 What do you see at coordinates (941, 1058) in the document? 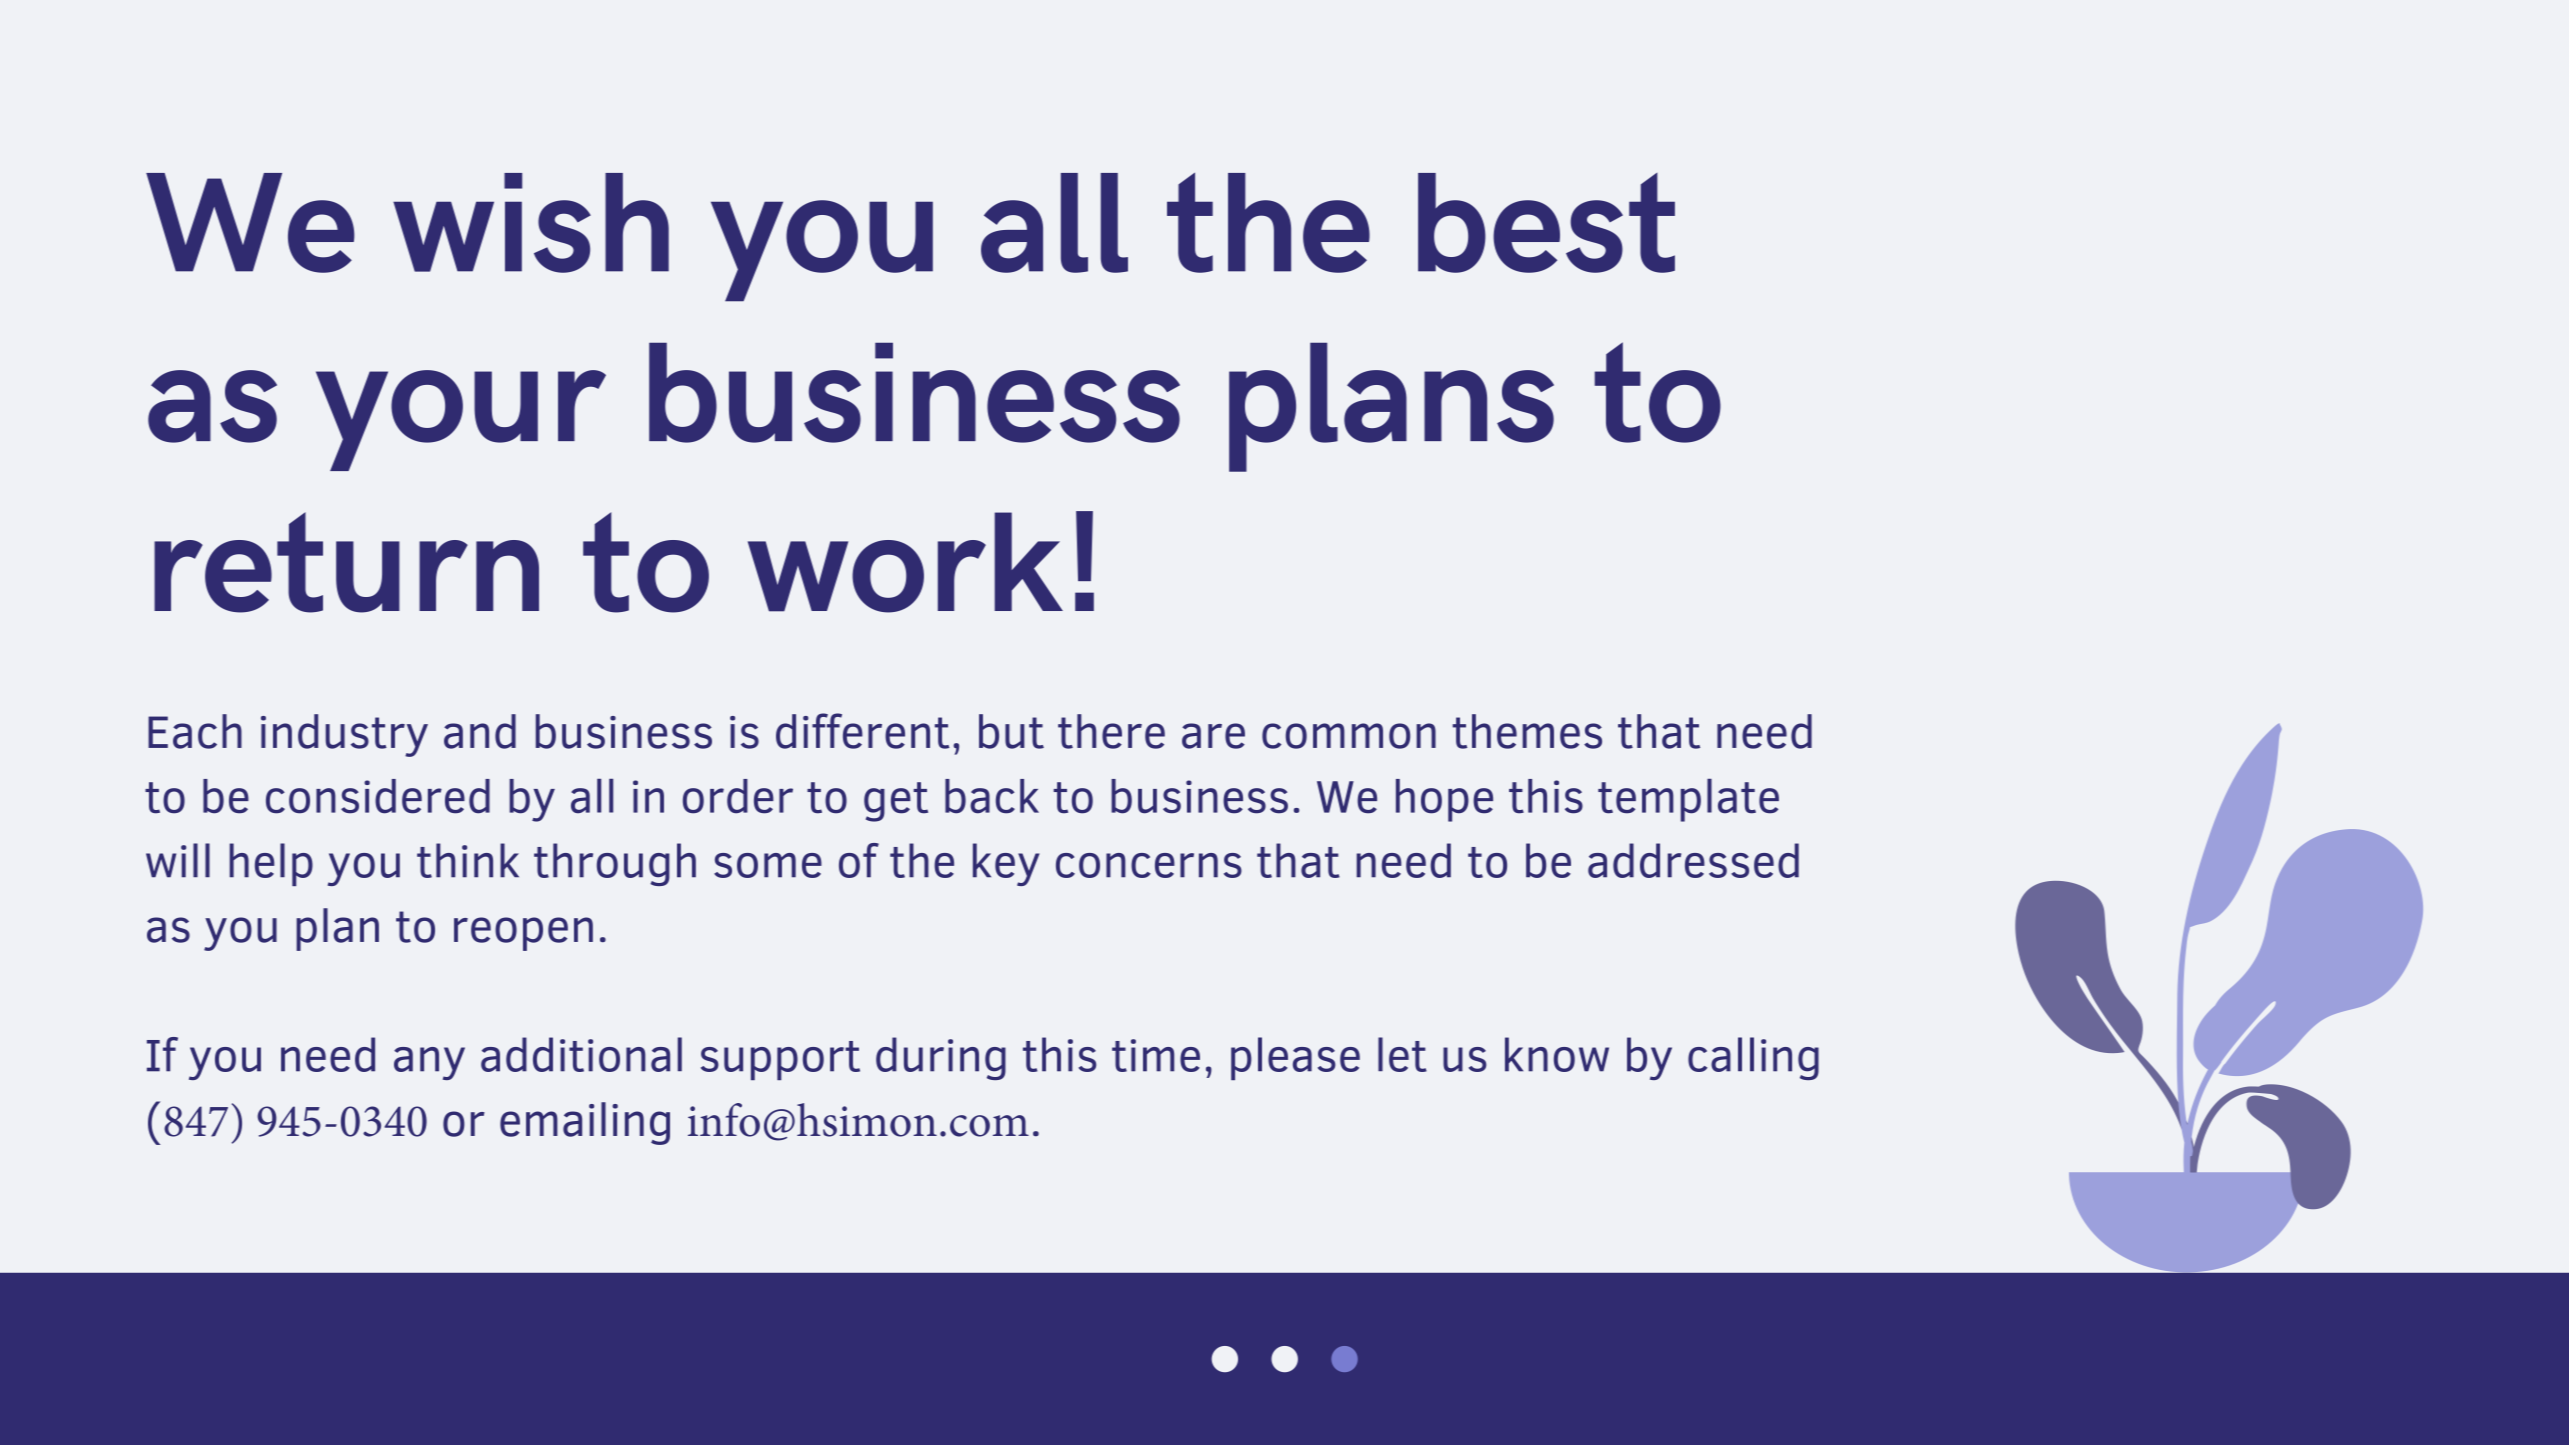
I see `during` at bounding box center [941, 1058].
